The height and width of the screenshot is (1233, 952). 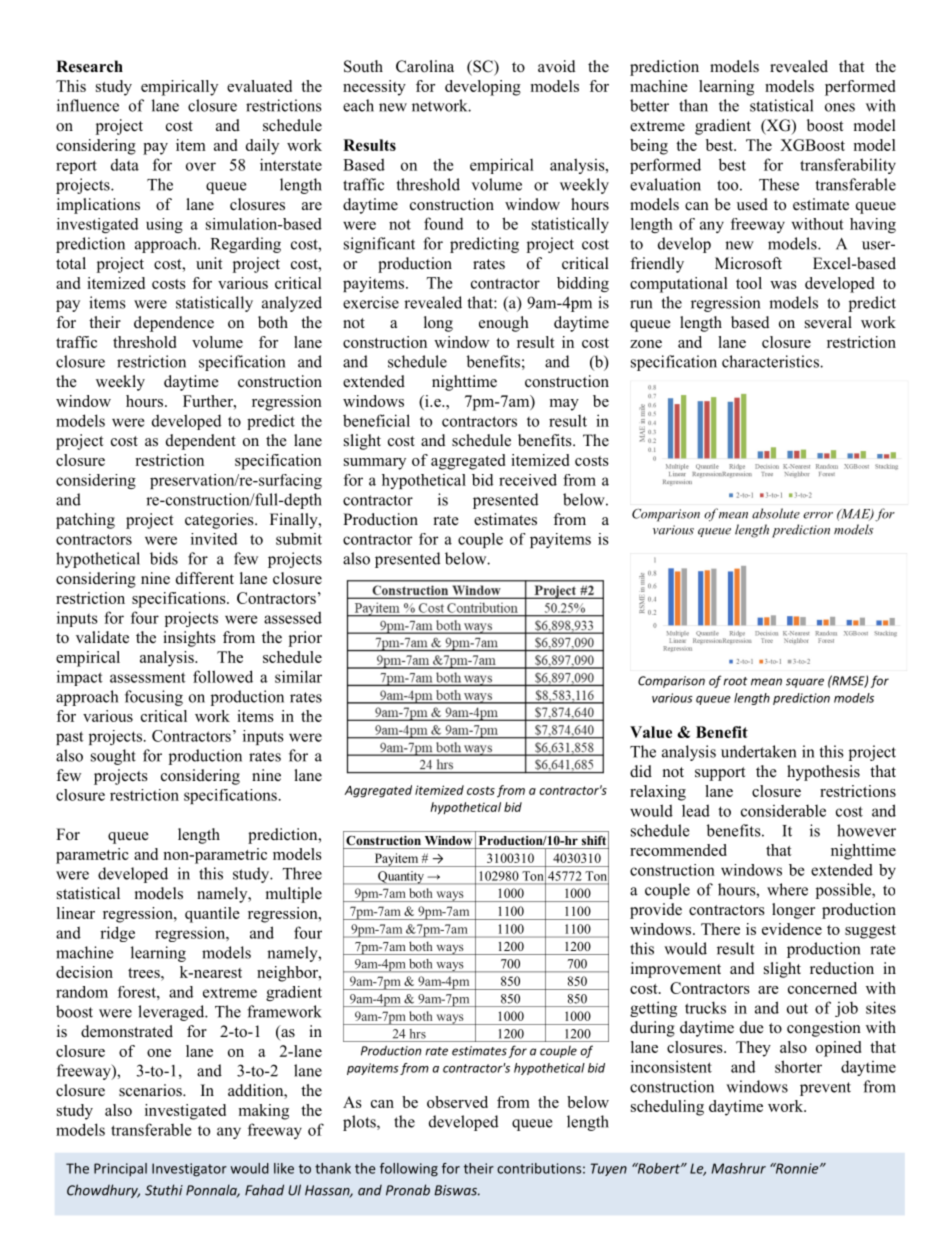 What do you see at coordinates (305, 639) in the screenshot?
I see `prior` at bounding box center [305, 639].
